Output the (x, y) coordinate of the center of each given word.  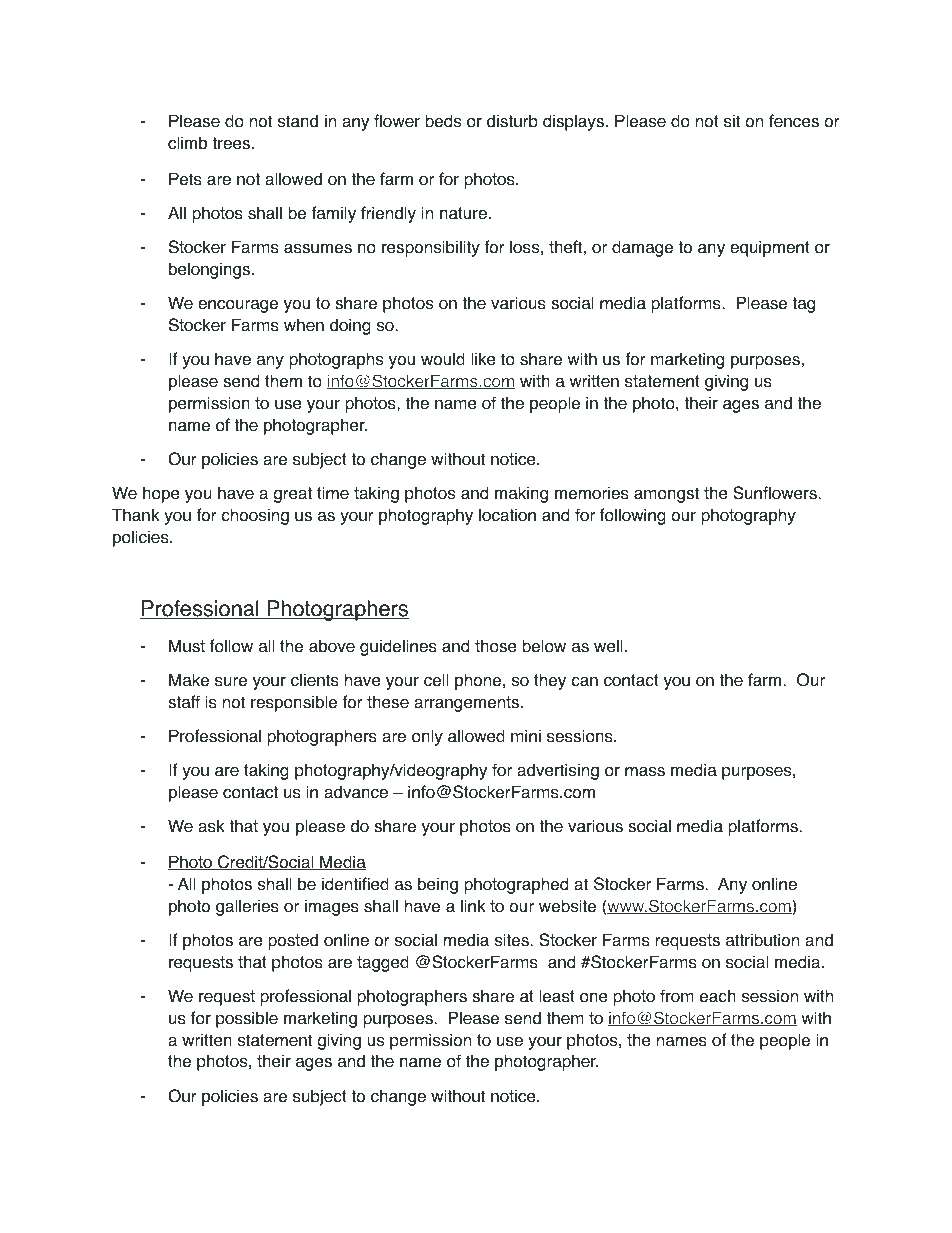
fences (794, 121)
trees (232, 143)
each (718, 996)
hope (161, 494)
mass (645, 772)
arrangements (466, 704)
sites (513, 940)
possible (247, 1019)
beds (443, 121)
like (483, 359)
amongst (666, 495)
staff (184, 702)
